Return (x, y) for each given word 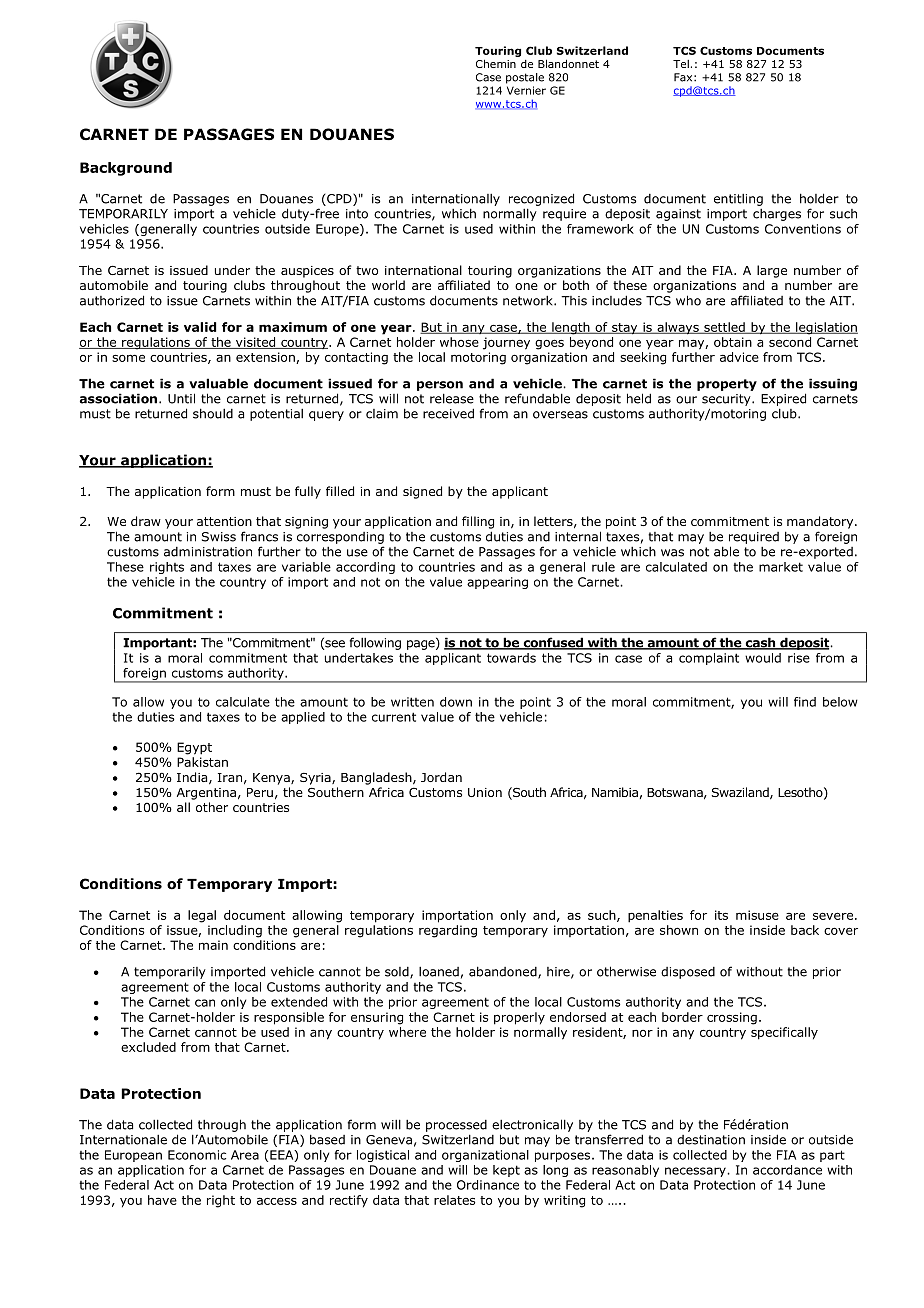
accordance (787, 1170)
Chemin (496, 63)
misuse (757, 915)
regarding (448, 931)
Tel (681, 64)
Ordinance (488, 1185)
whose (459, 342)
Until (181, 398)
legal (202, 916)
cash (760, 643)
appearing (497, 583)
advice (739, 357)
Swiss (219, 537)
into (357, 214)
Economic (197, 1155)
